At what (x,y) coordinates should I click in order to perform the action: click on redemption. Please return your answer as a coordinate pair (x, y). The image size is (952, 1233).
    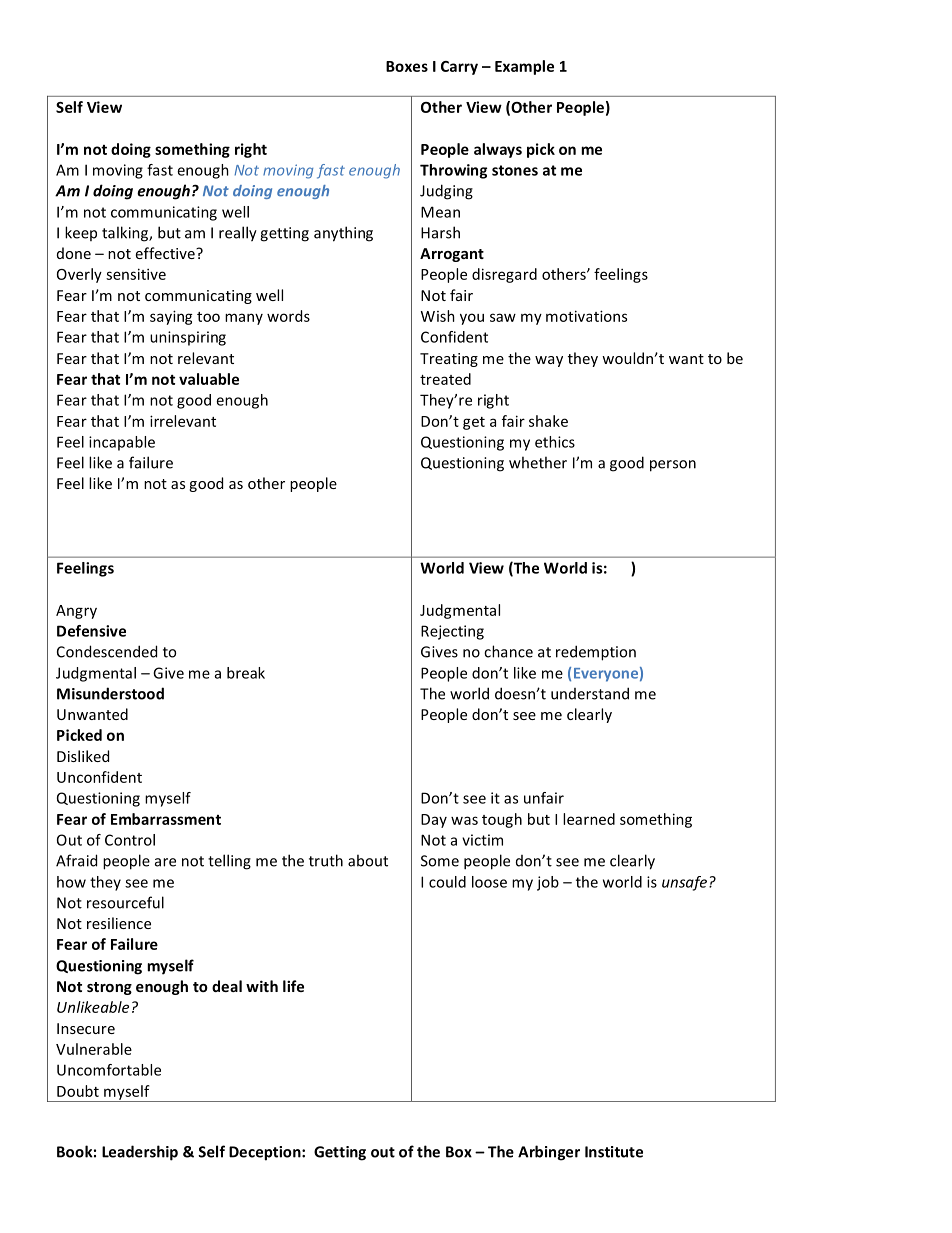
    Looking at the image, I should click on (596, 653).
